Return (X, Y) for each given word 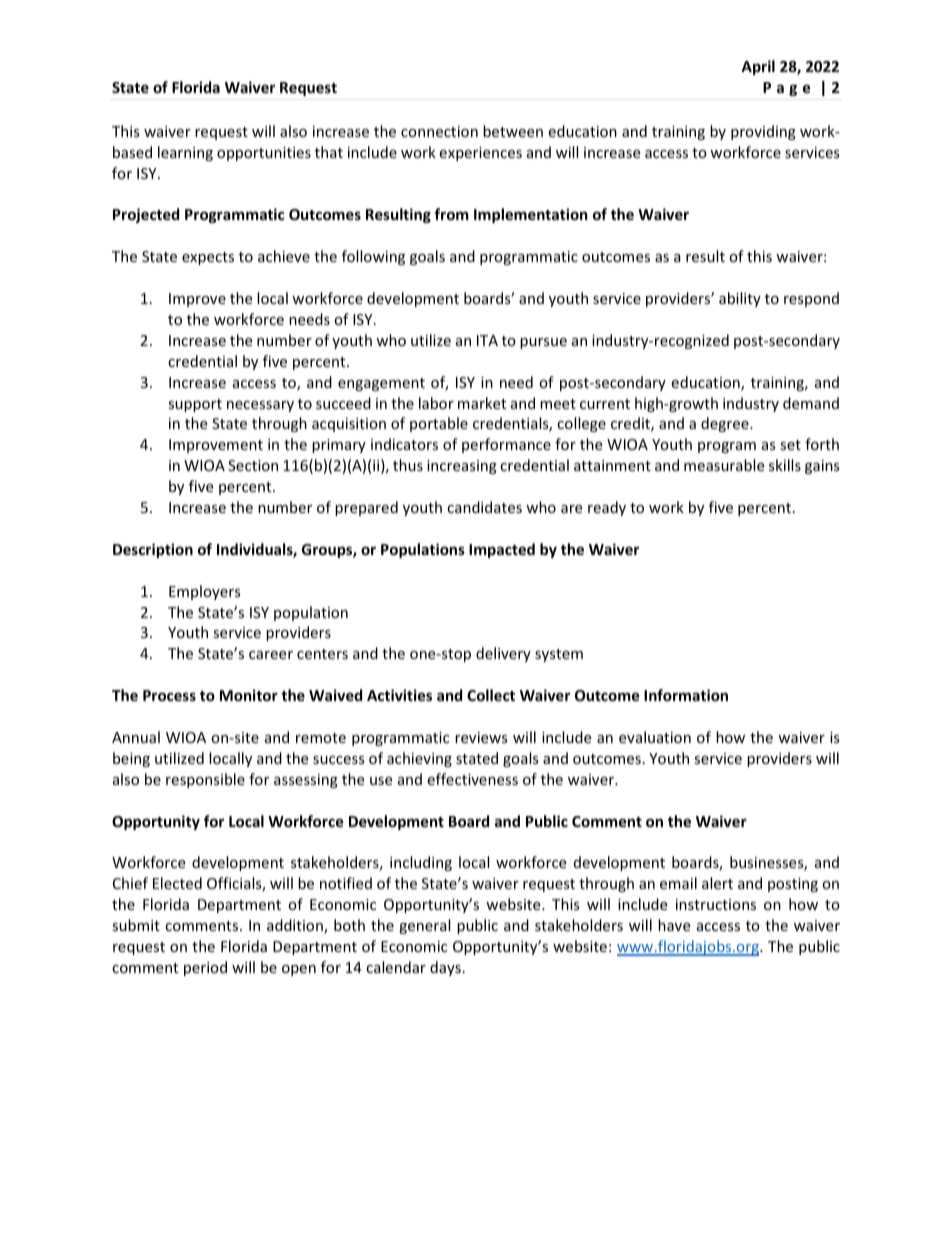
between (513, 131)
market (482, 403)
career (271, 655)
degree (726, 424)
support (195, 405)
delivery (503, 654)
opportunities (264, 154)
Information (686, 695)
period (205, 968)
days (445, 968)
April (758, 67)
